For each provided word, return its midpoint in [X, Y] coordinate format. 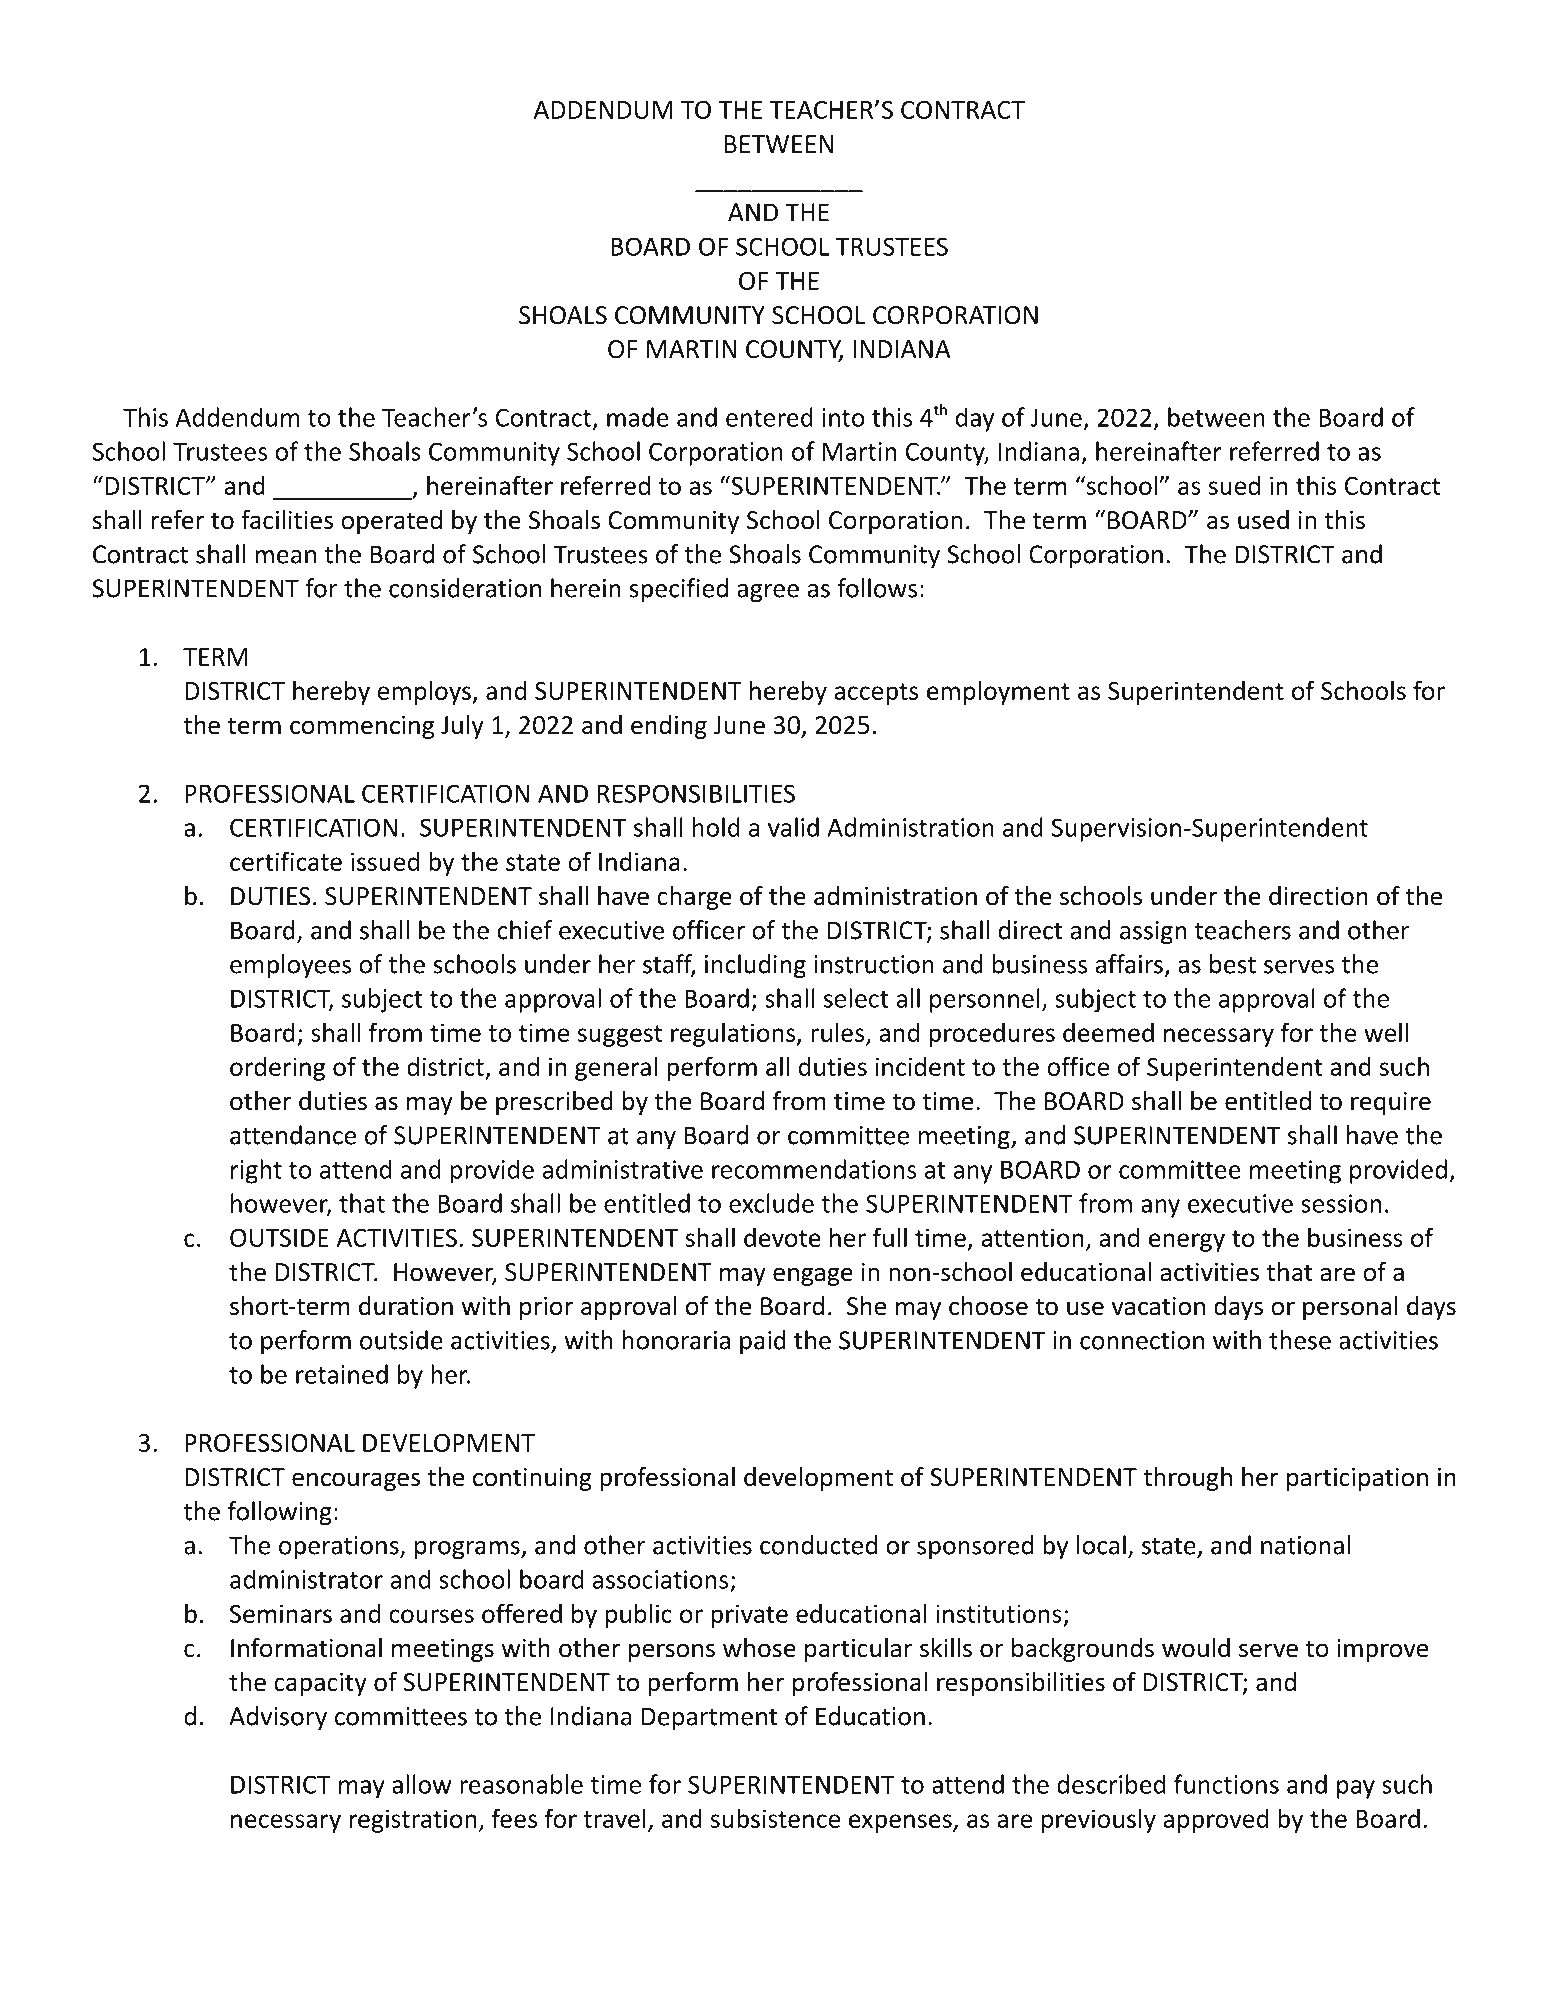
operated [391, 522]
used [1263, 520]
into [843, 417]
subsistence [775, 1818]
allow [421, 1784]
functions [1226, 1784]
